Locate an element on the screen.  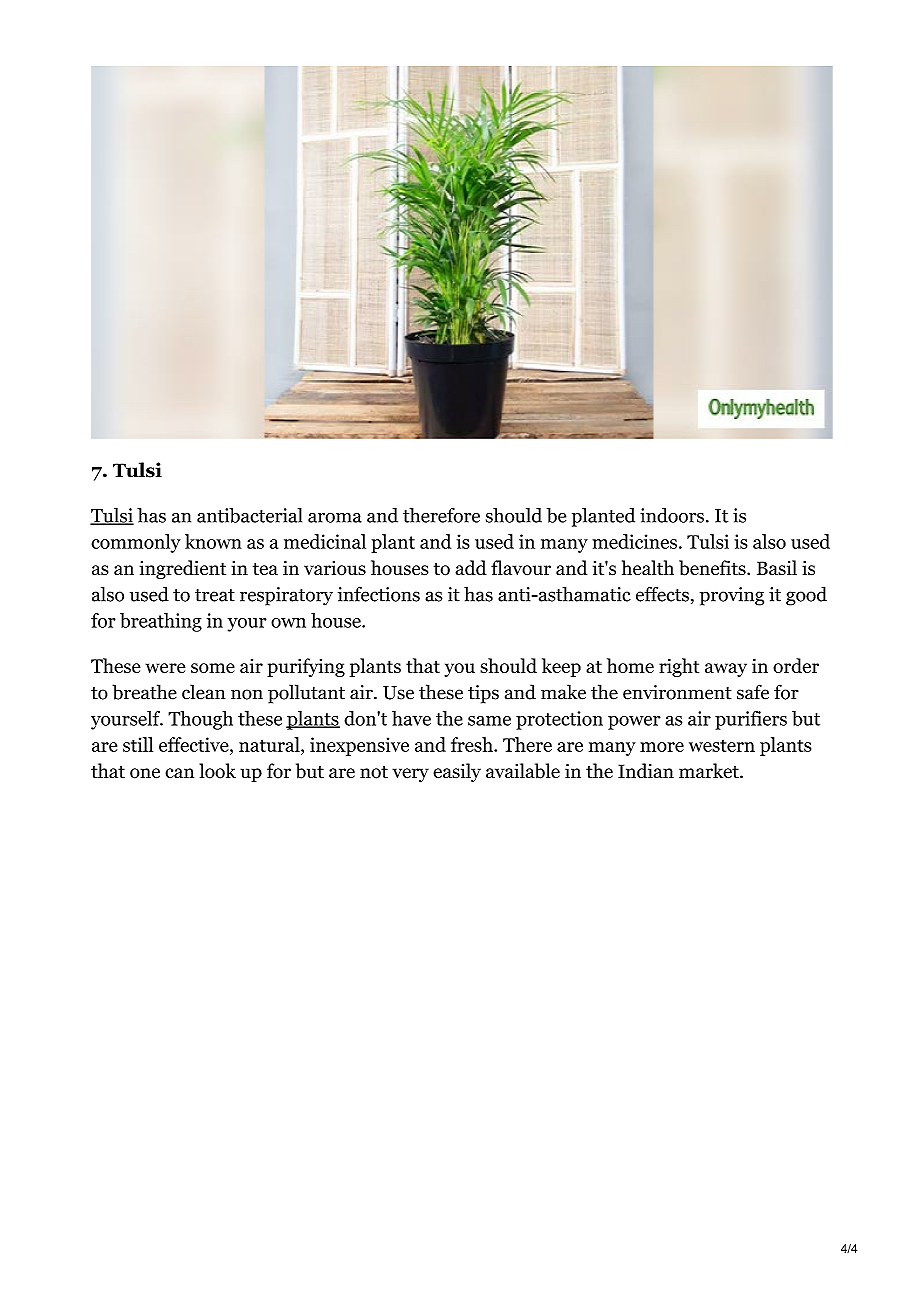
indoors is located at coordinates (672, 515).
